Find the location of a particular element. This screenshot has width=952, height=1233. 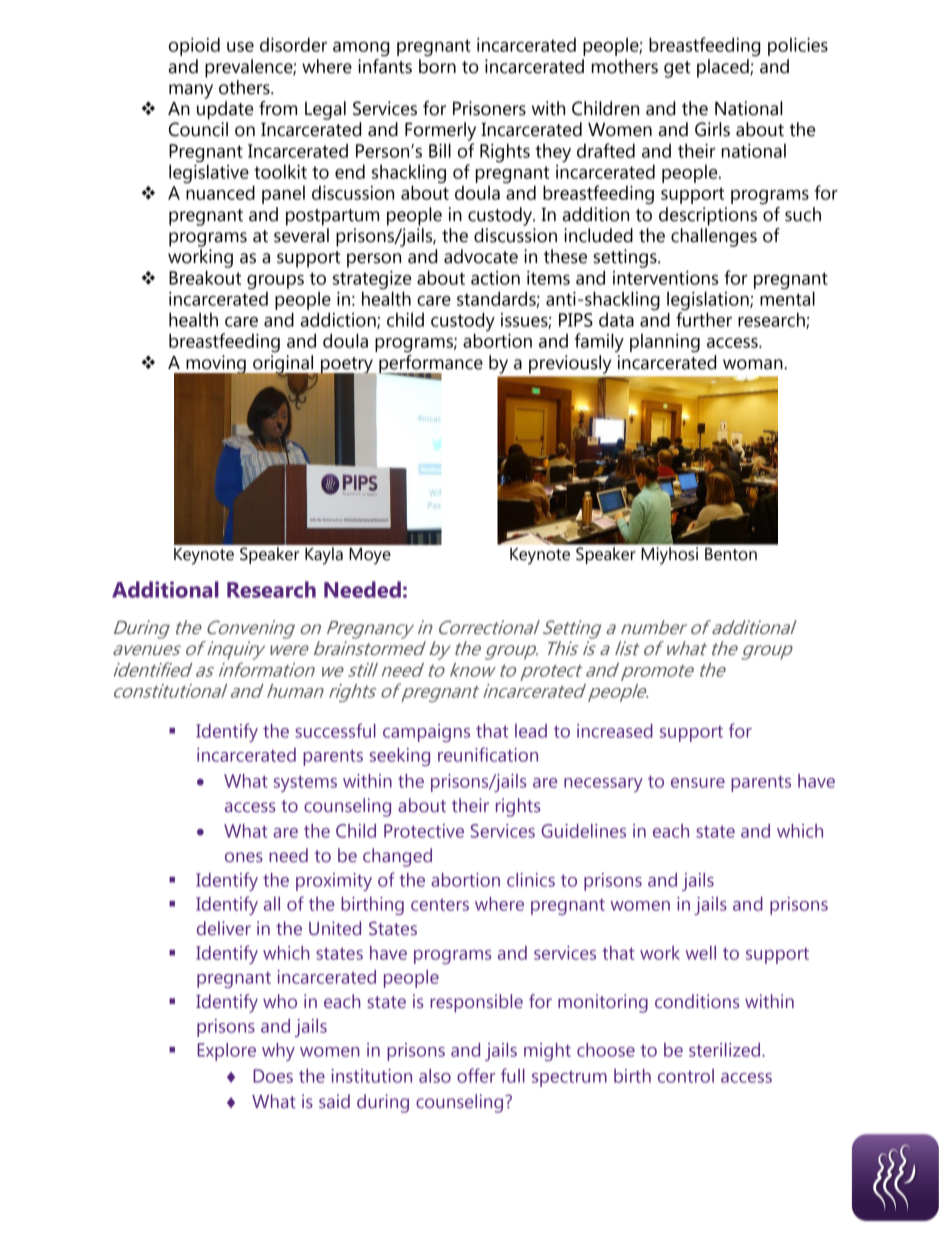

sterilized is located at coordinates (726, 1050).
